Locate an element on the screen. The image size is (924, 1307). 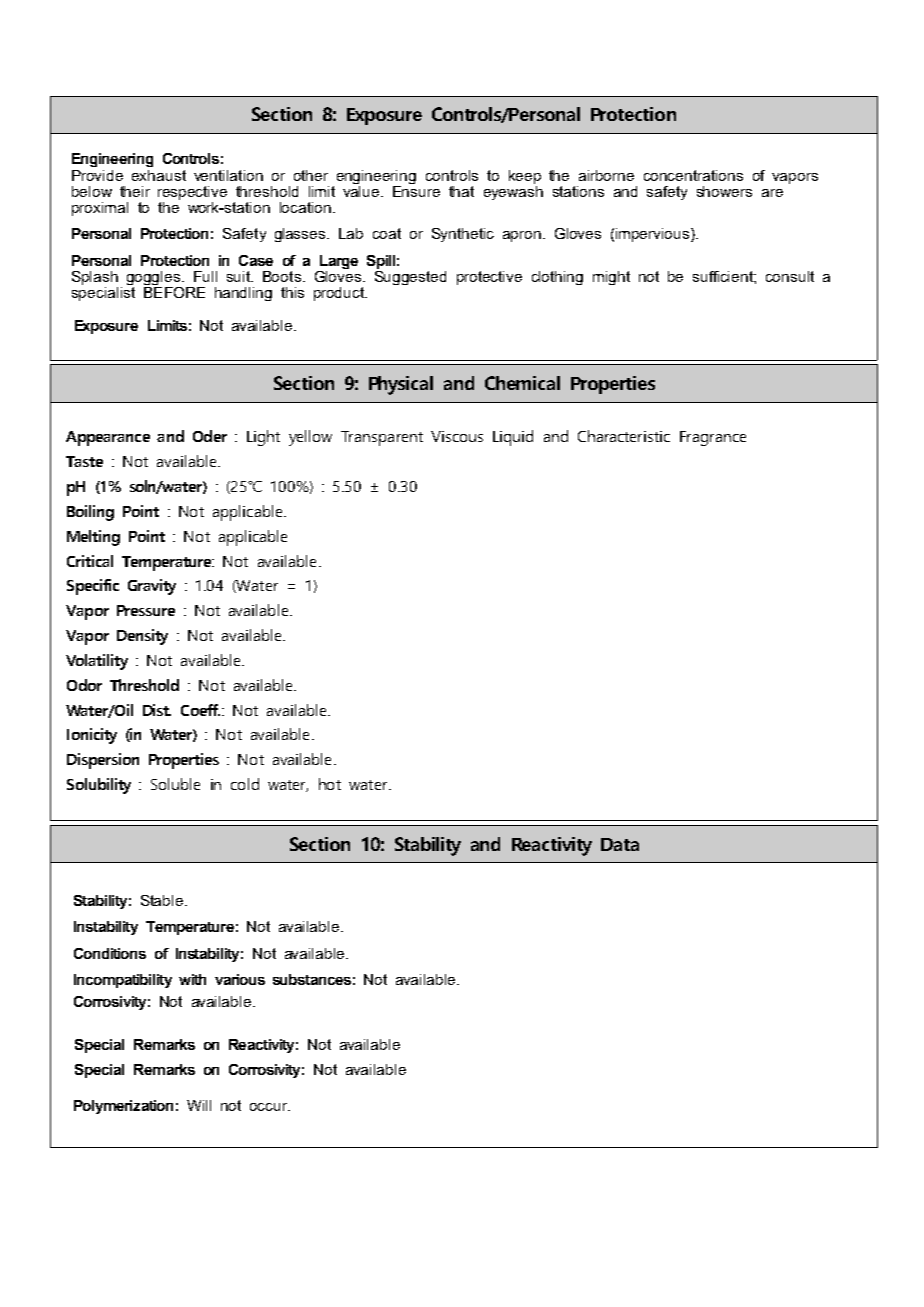
Will is located at coordinates (199, 1105).
